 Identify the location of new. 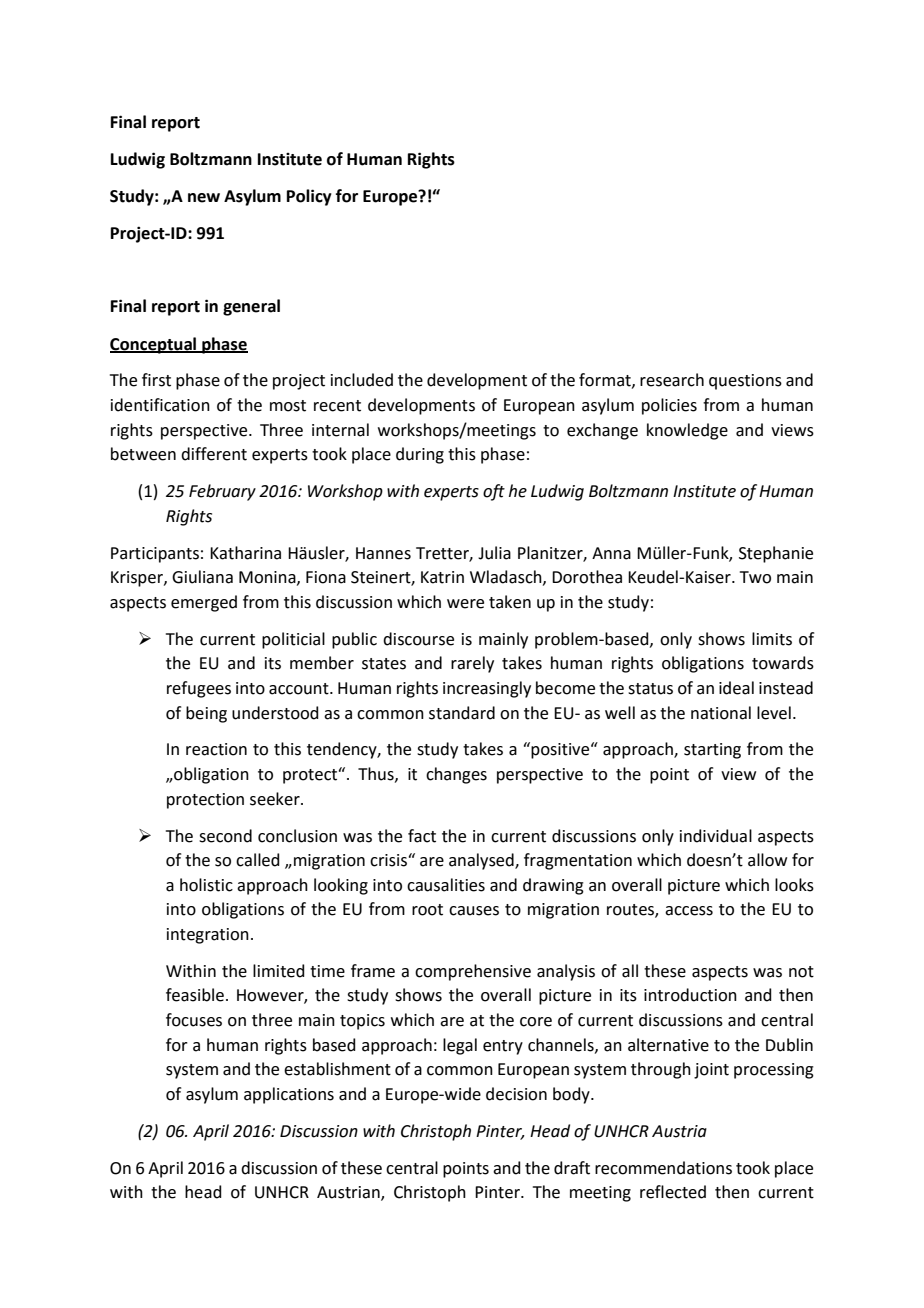
(204, 198).
